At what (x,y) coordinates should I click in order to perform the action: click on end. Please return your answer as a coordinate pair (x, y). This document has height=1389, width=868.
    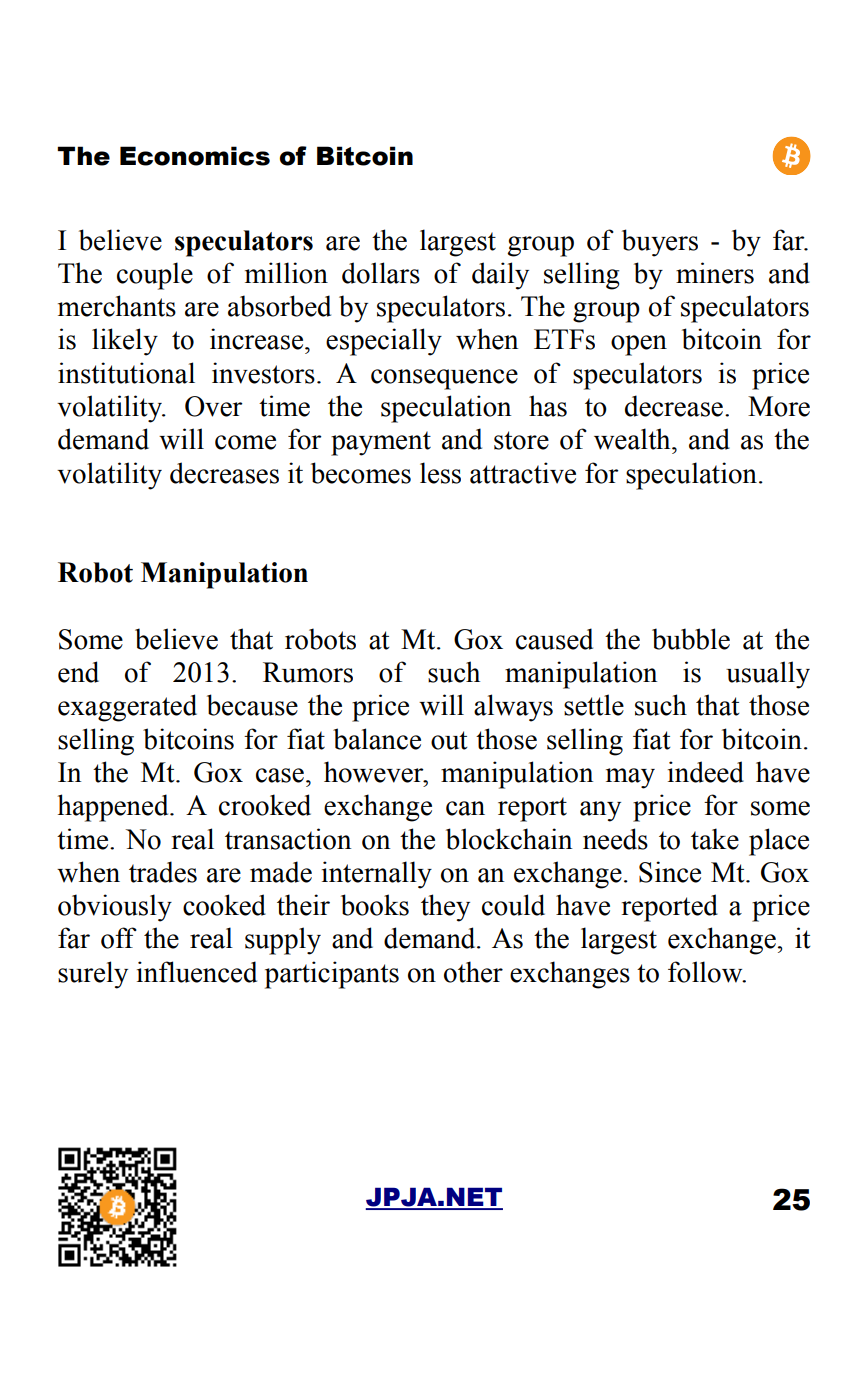
    Looking at the image, I should click on (78, 672).
